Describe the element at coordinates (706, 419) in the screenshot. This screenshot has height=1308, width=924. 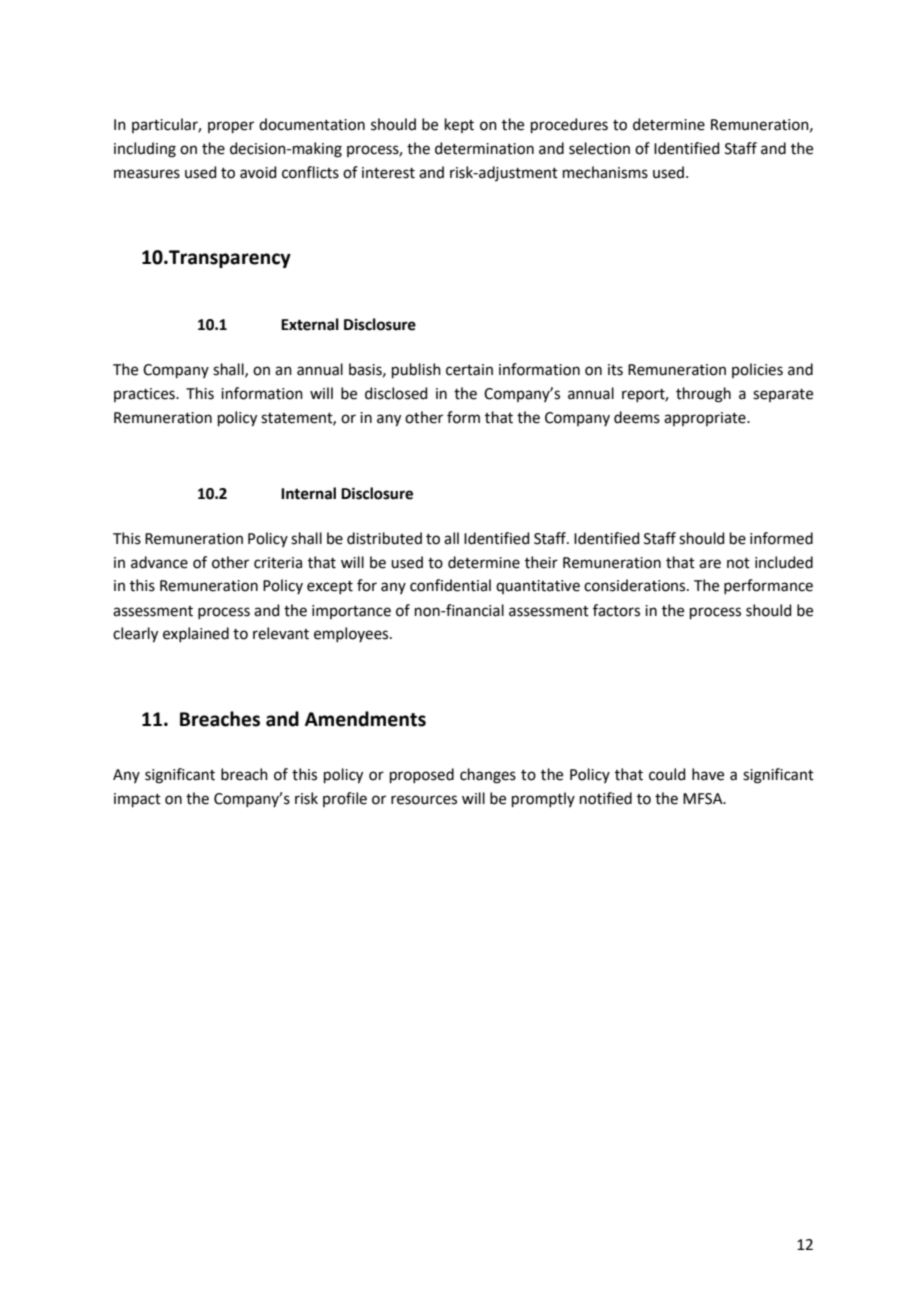
I see `appropriate` at that location.
